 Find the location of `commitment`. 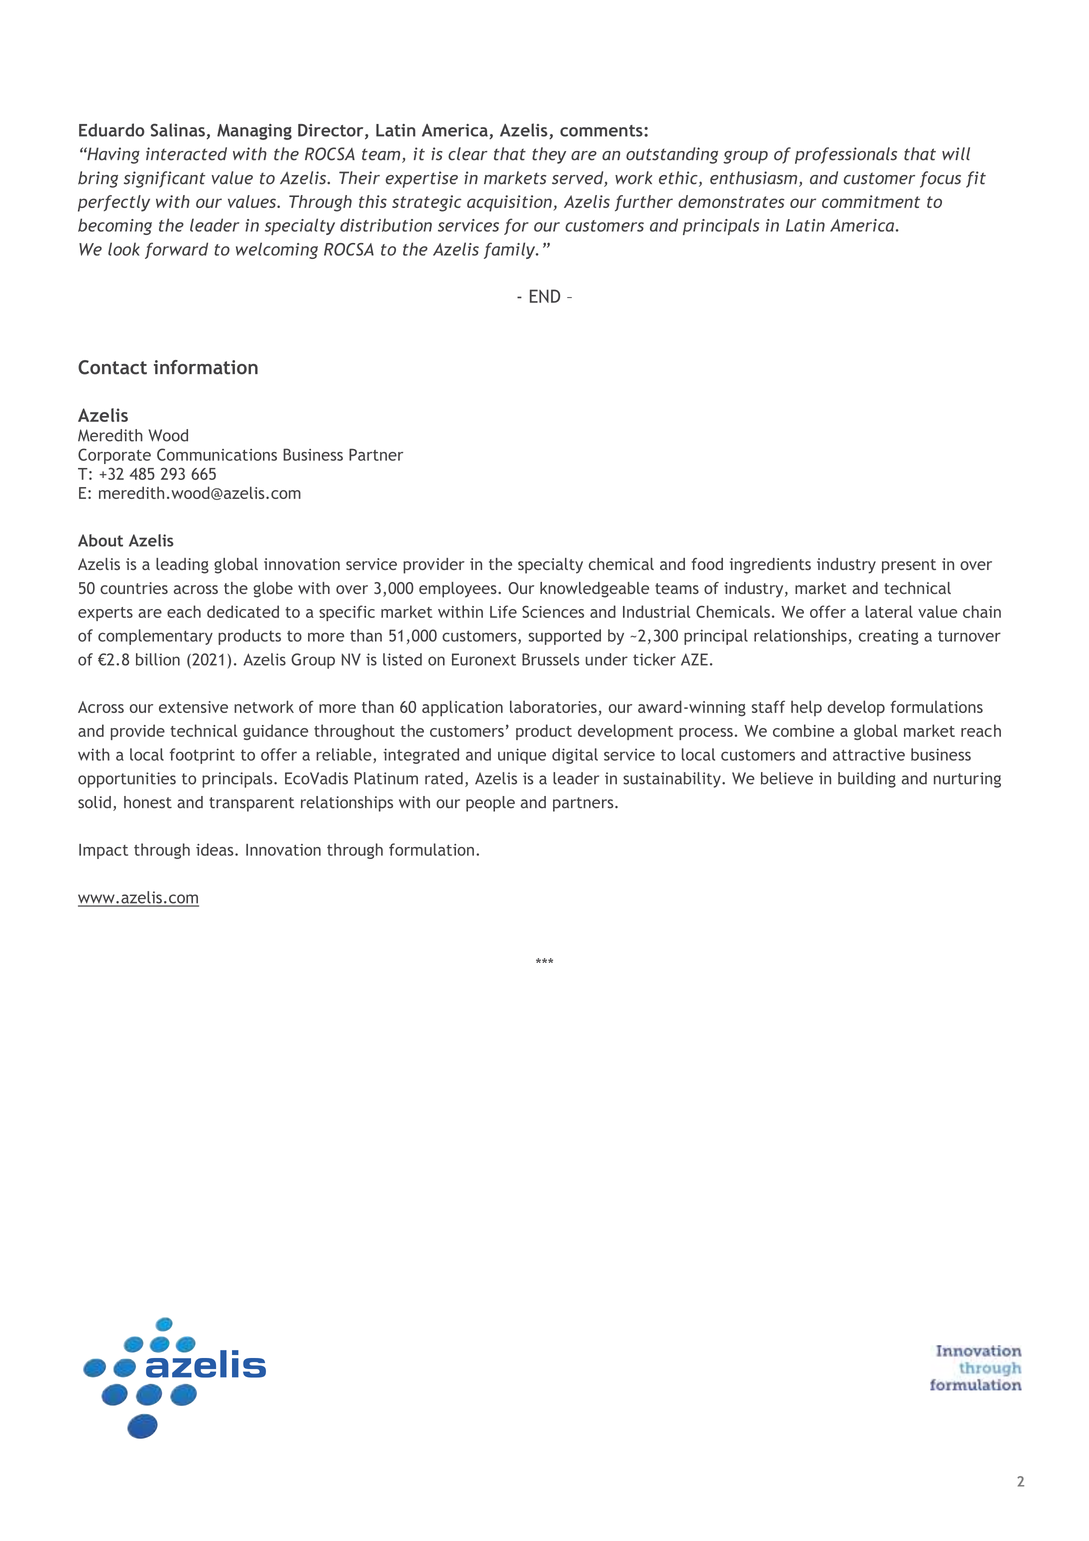

commitment is located at coordinates (871, 201).
